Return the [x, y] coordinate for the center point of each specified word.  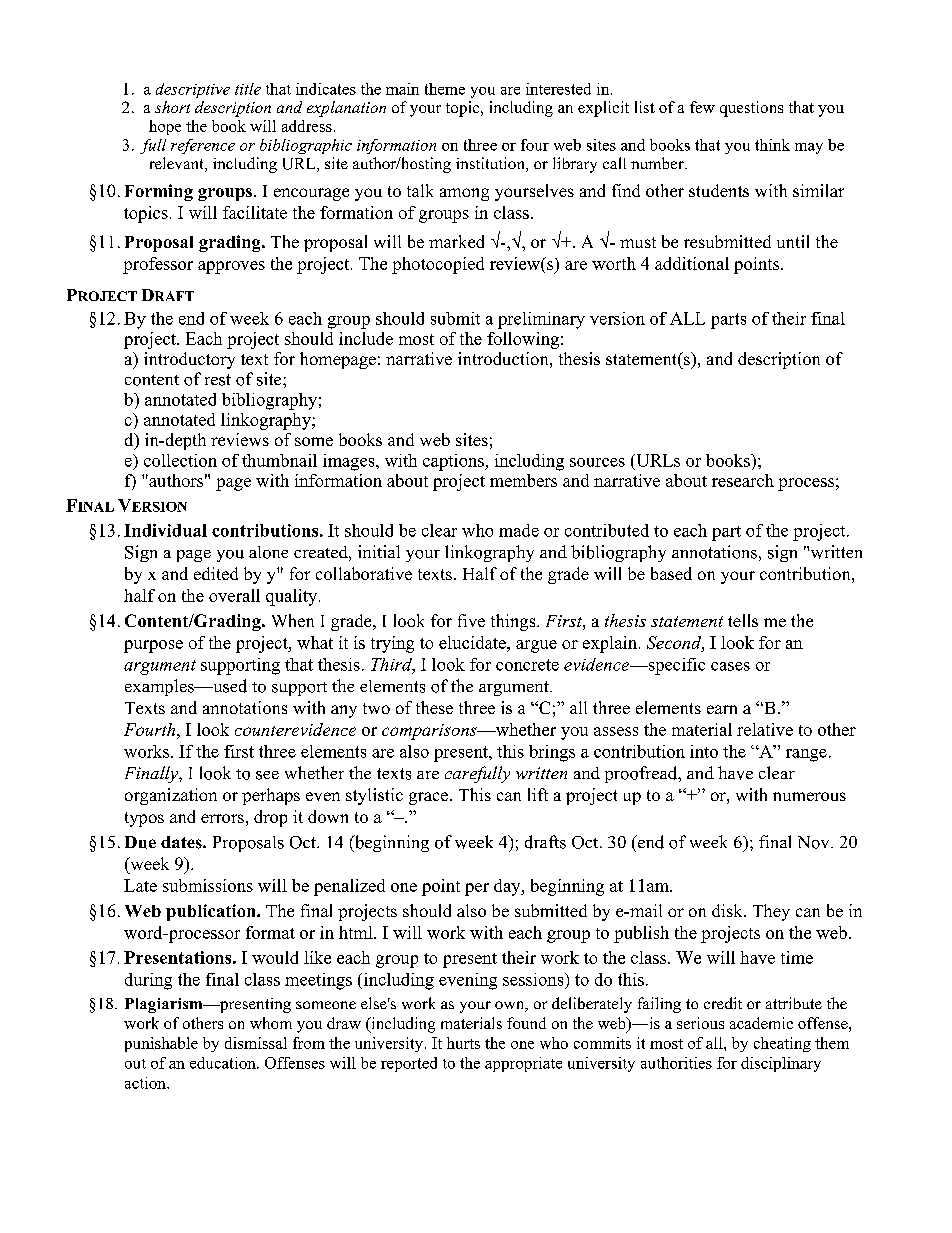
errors [222, 818]
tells [743, 620]
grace [430, 798]
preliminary [541, 320]
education [224, 1063]
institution [491, 164]
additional [692, 263]
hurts [463, 1043]
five [471, 620]
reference [203, 146]
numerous [809, 796]
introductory [189, 360]
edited [216, 573]
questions [751, 109]
